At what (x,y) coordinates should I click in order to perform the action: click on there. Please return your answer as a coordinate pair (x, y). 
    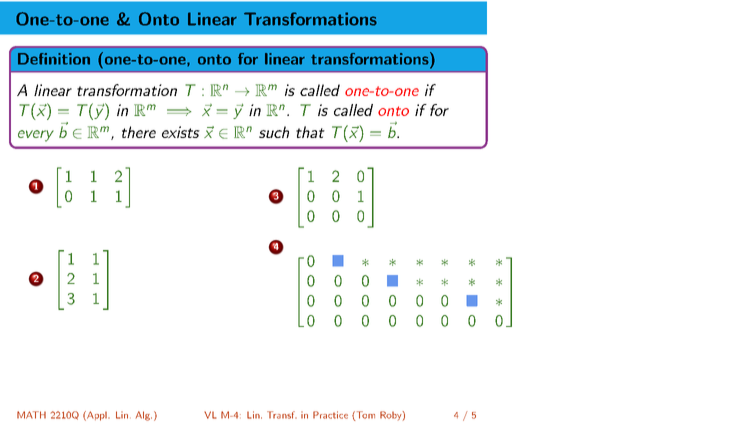
    Looking at the image, I should click on (139, 132).
